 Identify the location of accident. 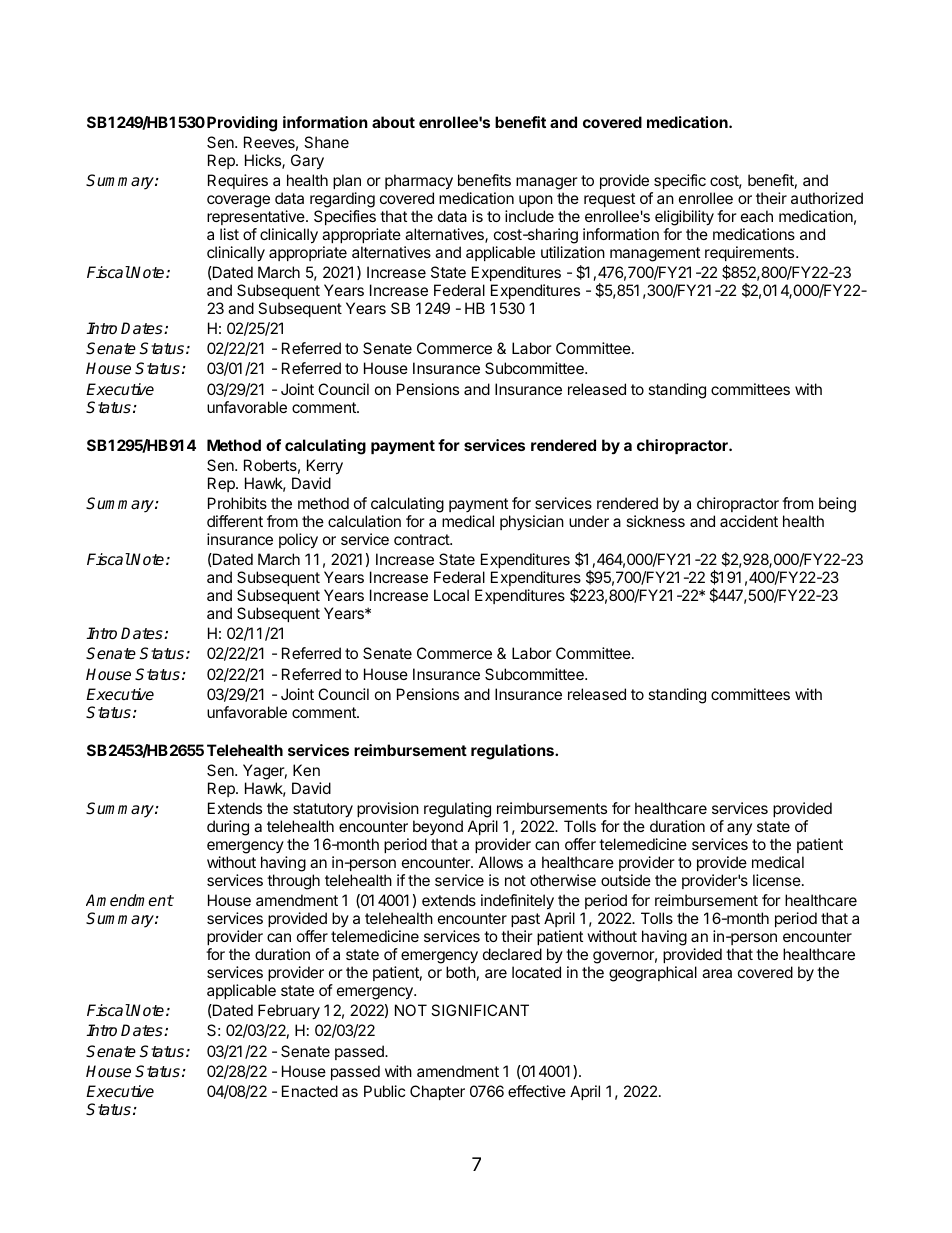
(749, 521).
